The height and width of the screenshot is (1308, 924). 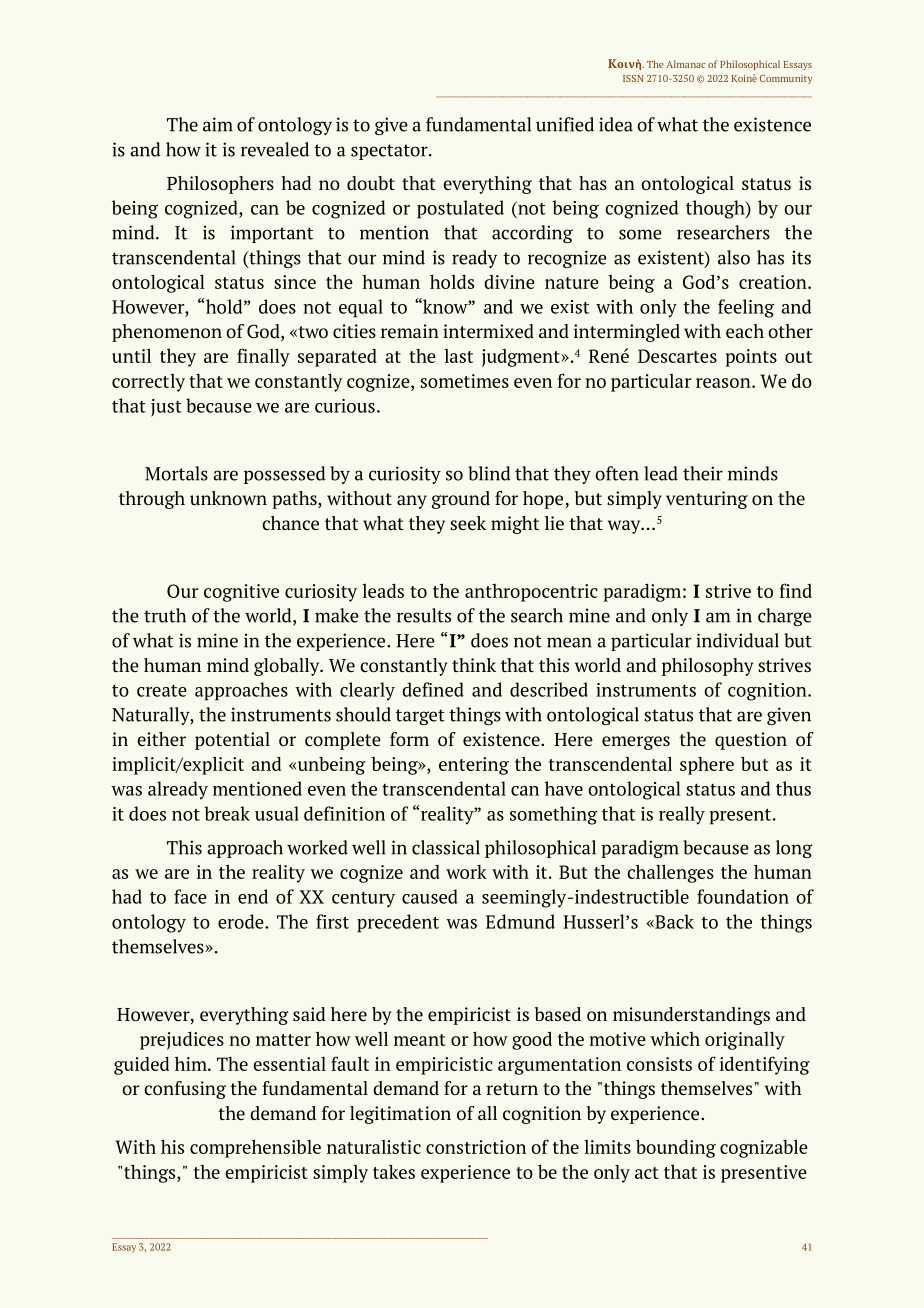 What do you see at coordinates (724, 383) in the screenshot?
I see `reason` at bounding box center [724, 383].
